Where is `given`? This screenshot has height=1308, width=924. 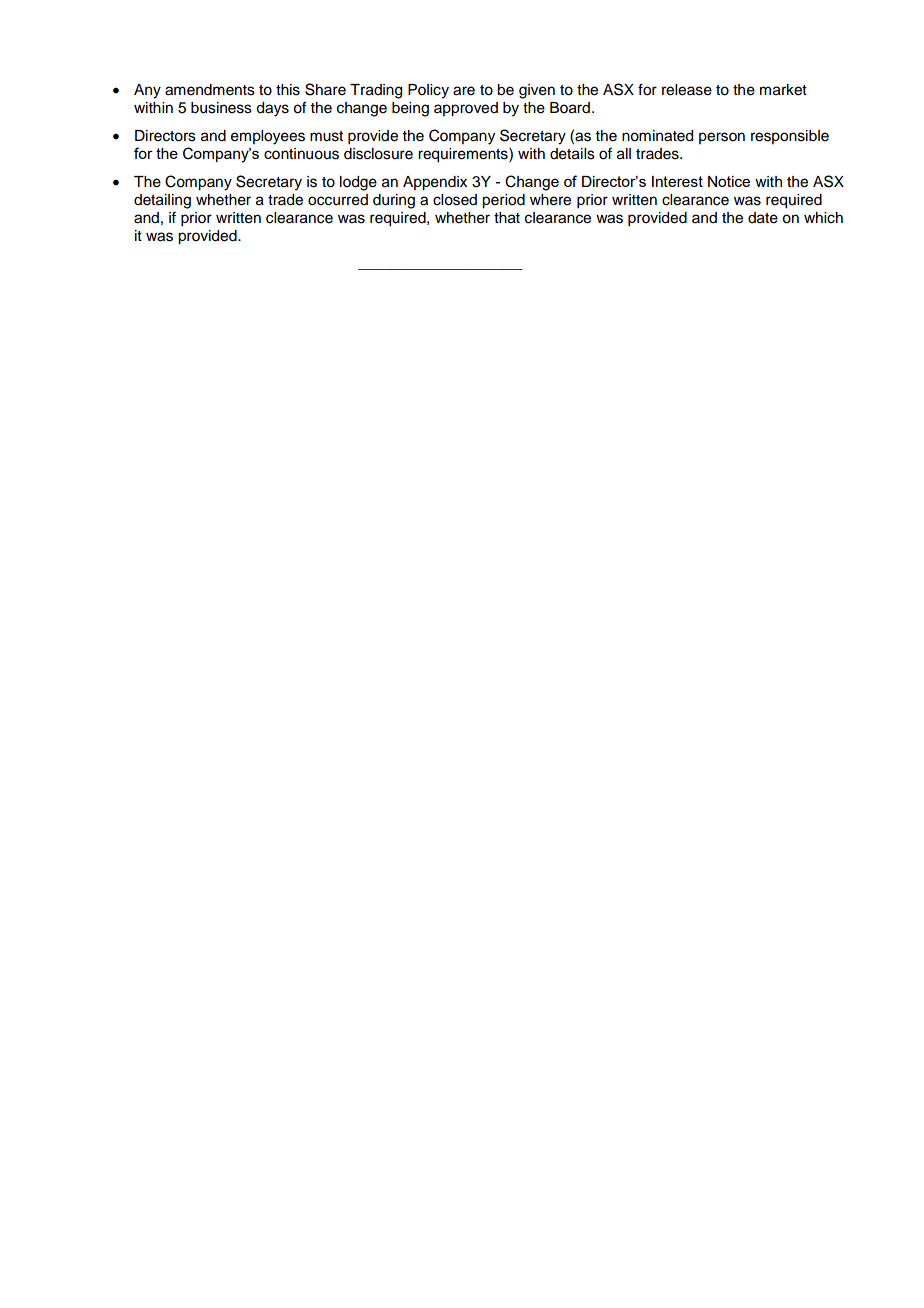 given is located at coordinates (537, 91).
